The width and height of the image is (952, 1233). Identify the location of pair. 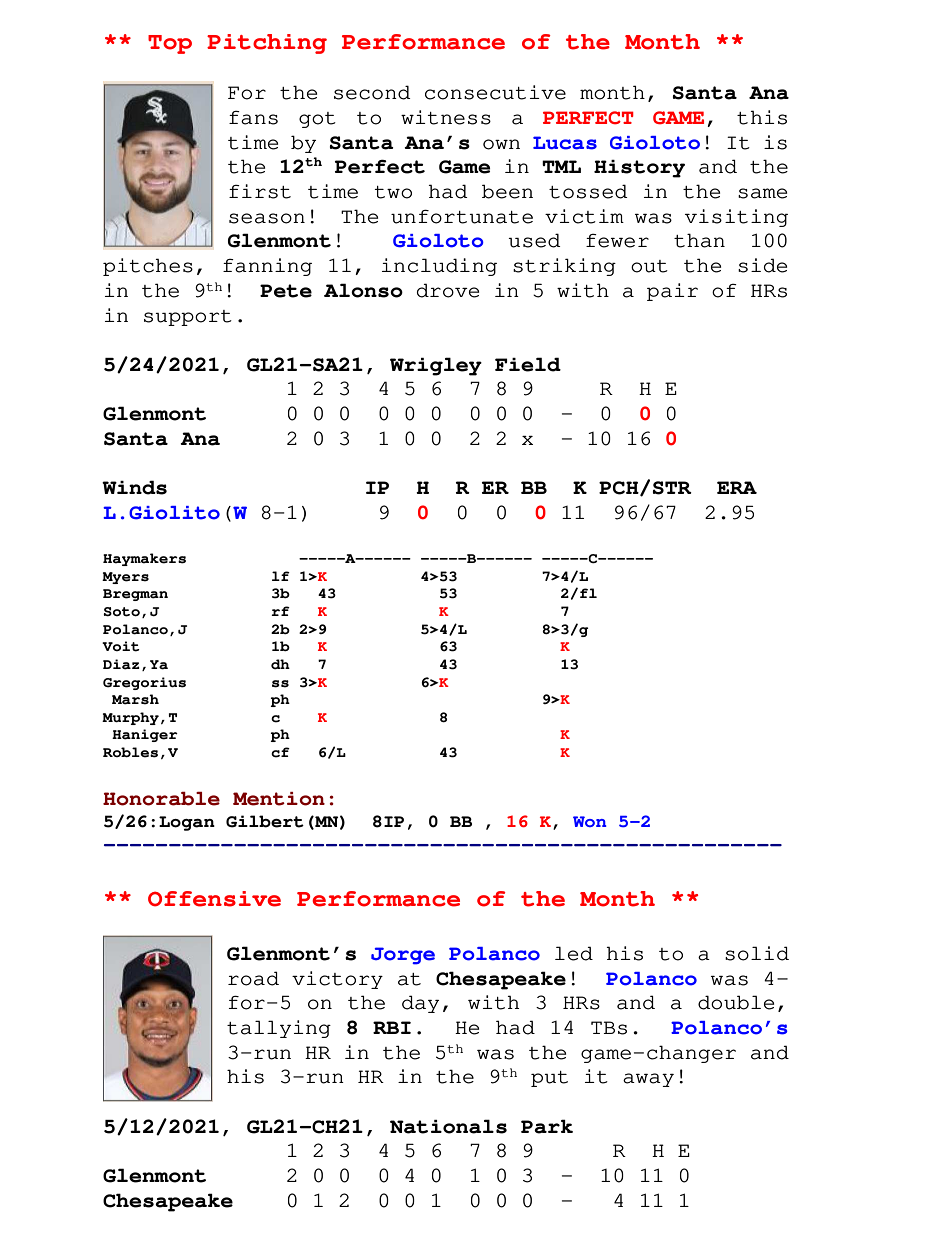
(672, 292).
